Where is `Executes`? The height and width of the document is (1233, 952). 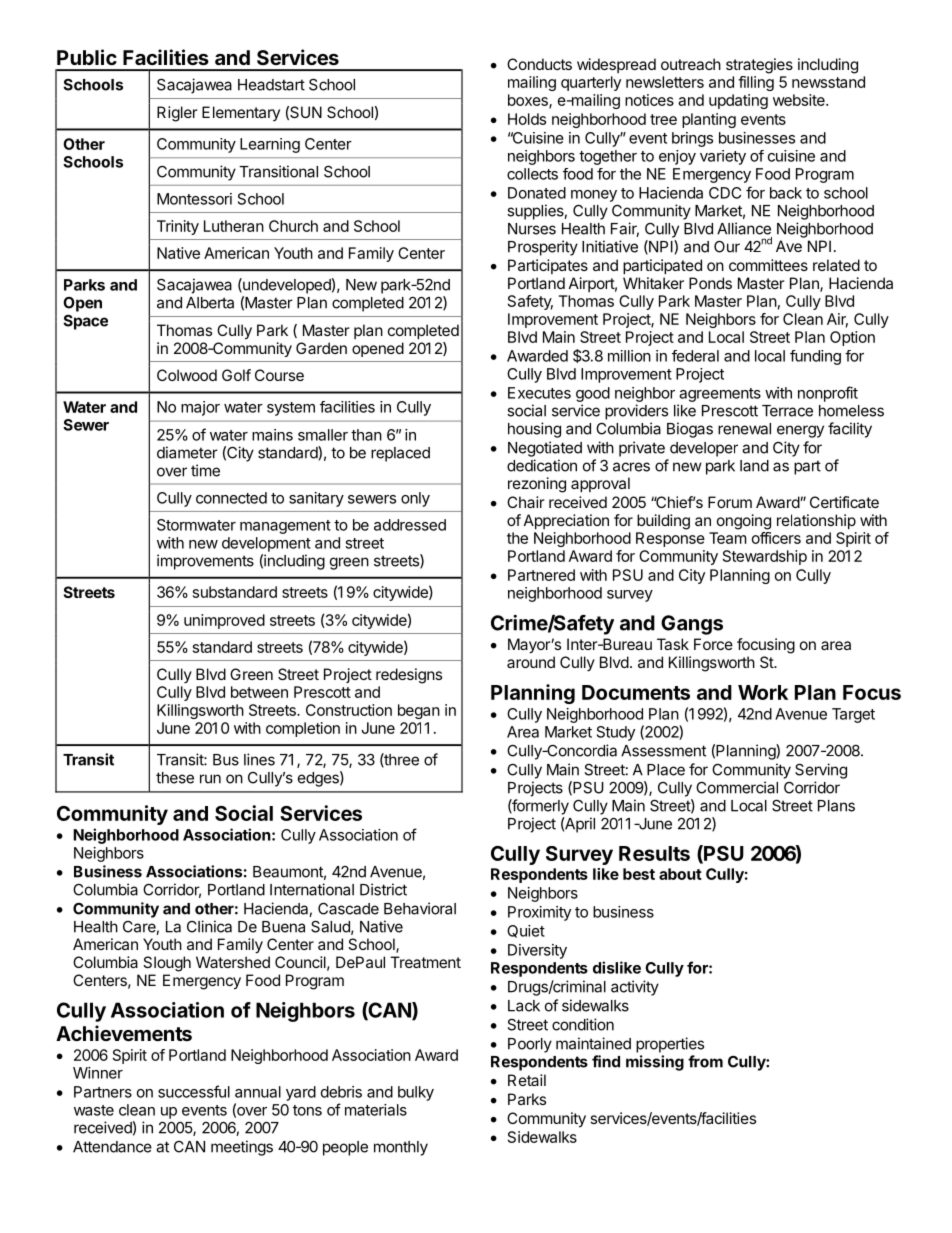
Executes is located at coordinates (539, 393).
